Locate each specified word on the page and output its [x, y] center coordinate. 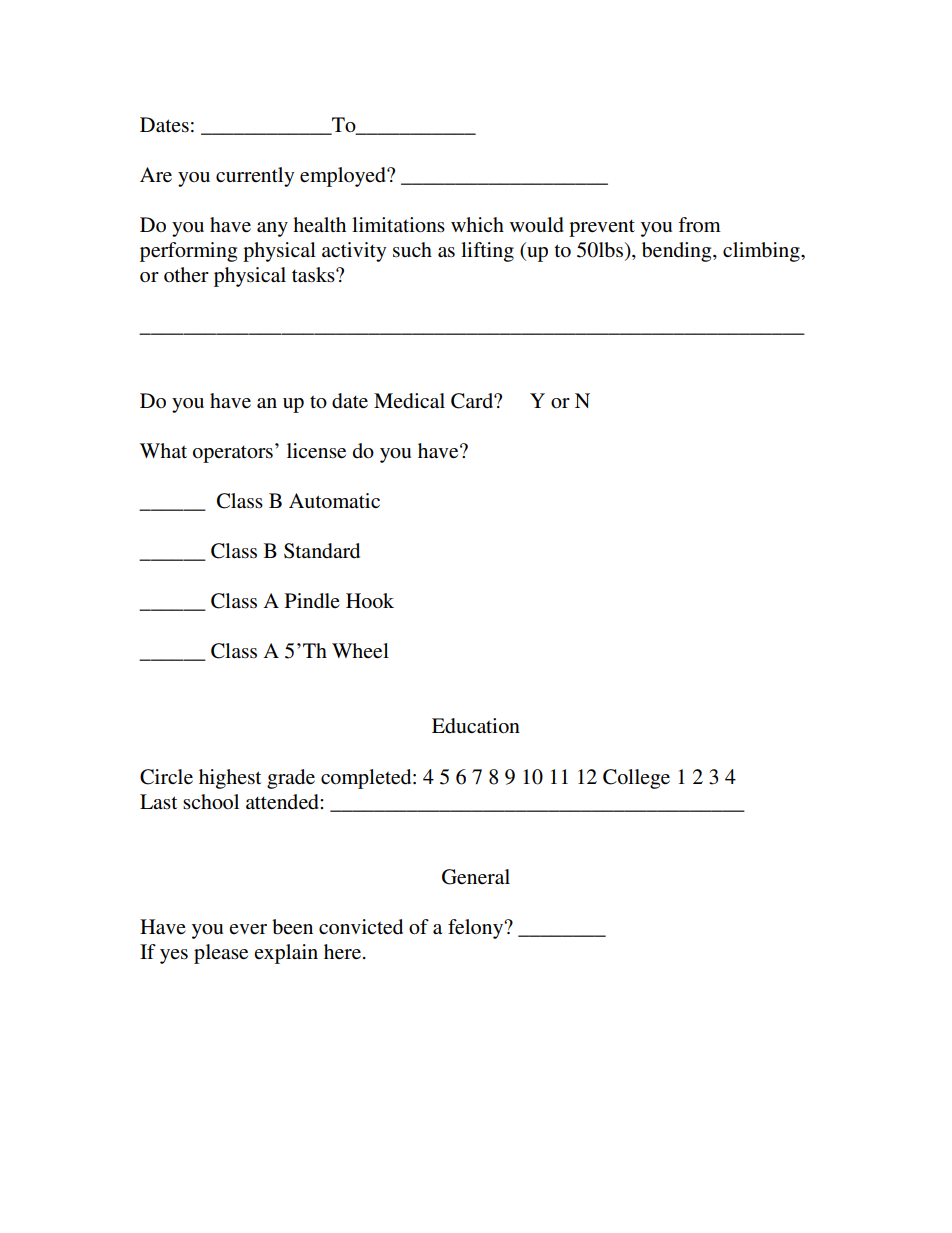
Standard [322, 551]
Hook [370, 601]
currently [255, 177]
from [699, 224]
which [477, 224]
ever [248, 929]
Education [476, 726]
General [476, 877]
